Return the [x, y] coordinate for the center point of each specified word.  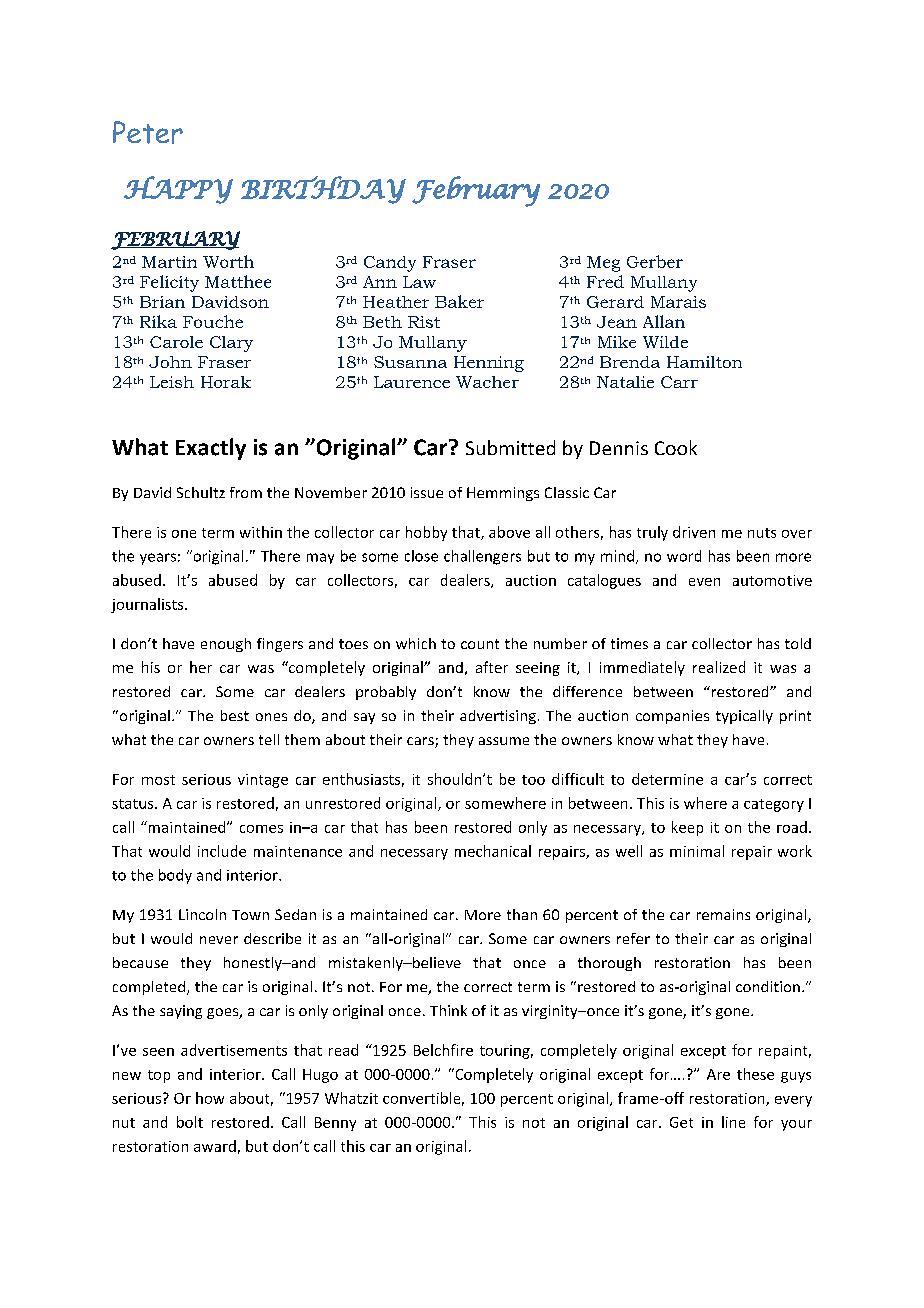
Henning [489, 364]
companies [672, 717]
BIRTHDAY [323, 190]
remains [723, 914]
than [522, 914]
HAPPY [178, 190]
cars [421, 742]
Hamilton [704, 362]
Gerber [655, 261]
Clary [231, 344]
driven [694, 532]
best [235, 715]
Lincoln [202, 914]
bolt [190, 1122]
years [158, 559]
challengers [482, 557]
